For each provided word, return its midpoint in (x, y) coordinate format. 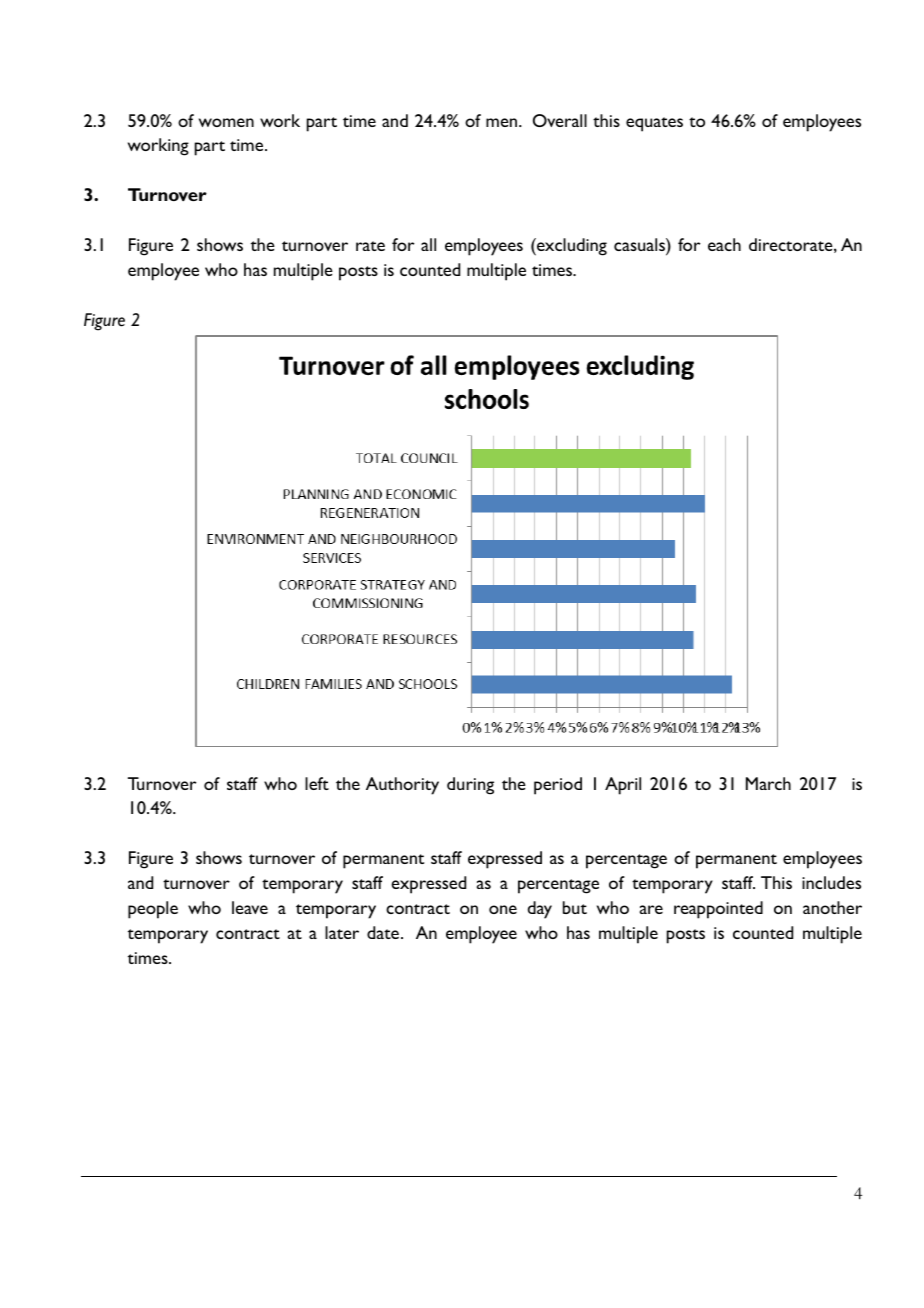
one (503, 909)
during (470, 786)
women (226, 122)
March (768, 783)
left (317, 783)
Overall (560, 120)
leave (250, 907)
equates (654, 124)
